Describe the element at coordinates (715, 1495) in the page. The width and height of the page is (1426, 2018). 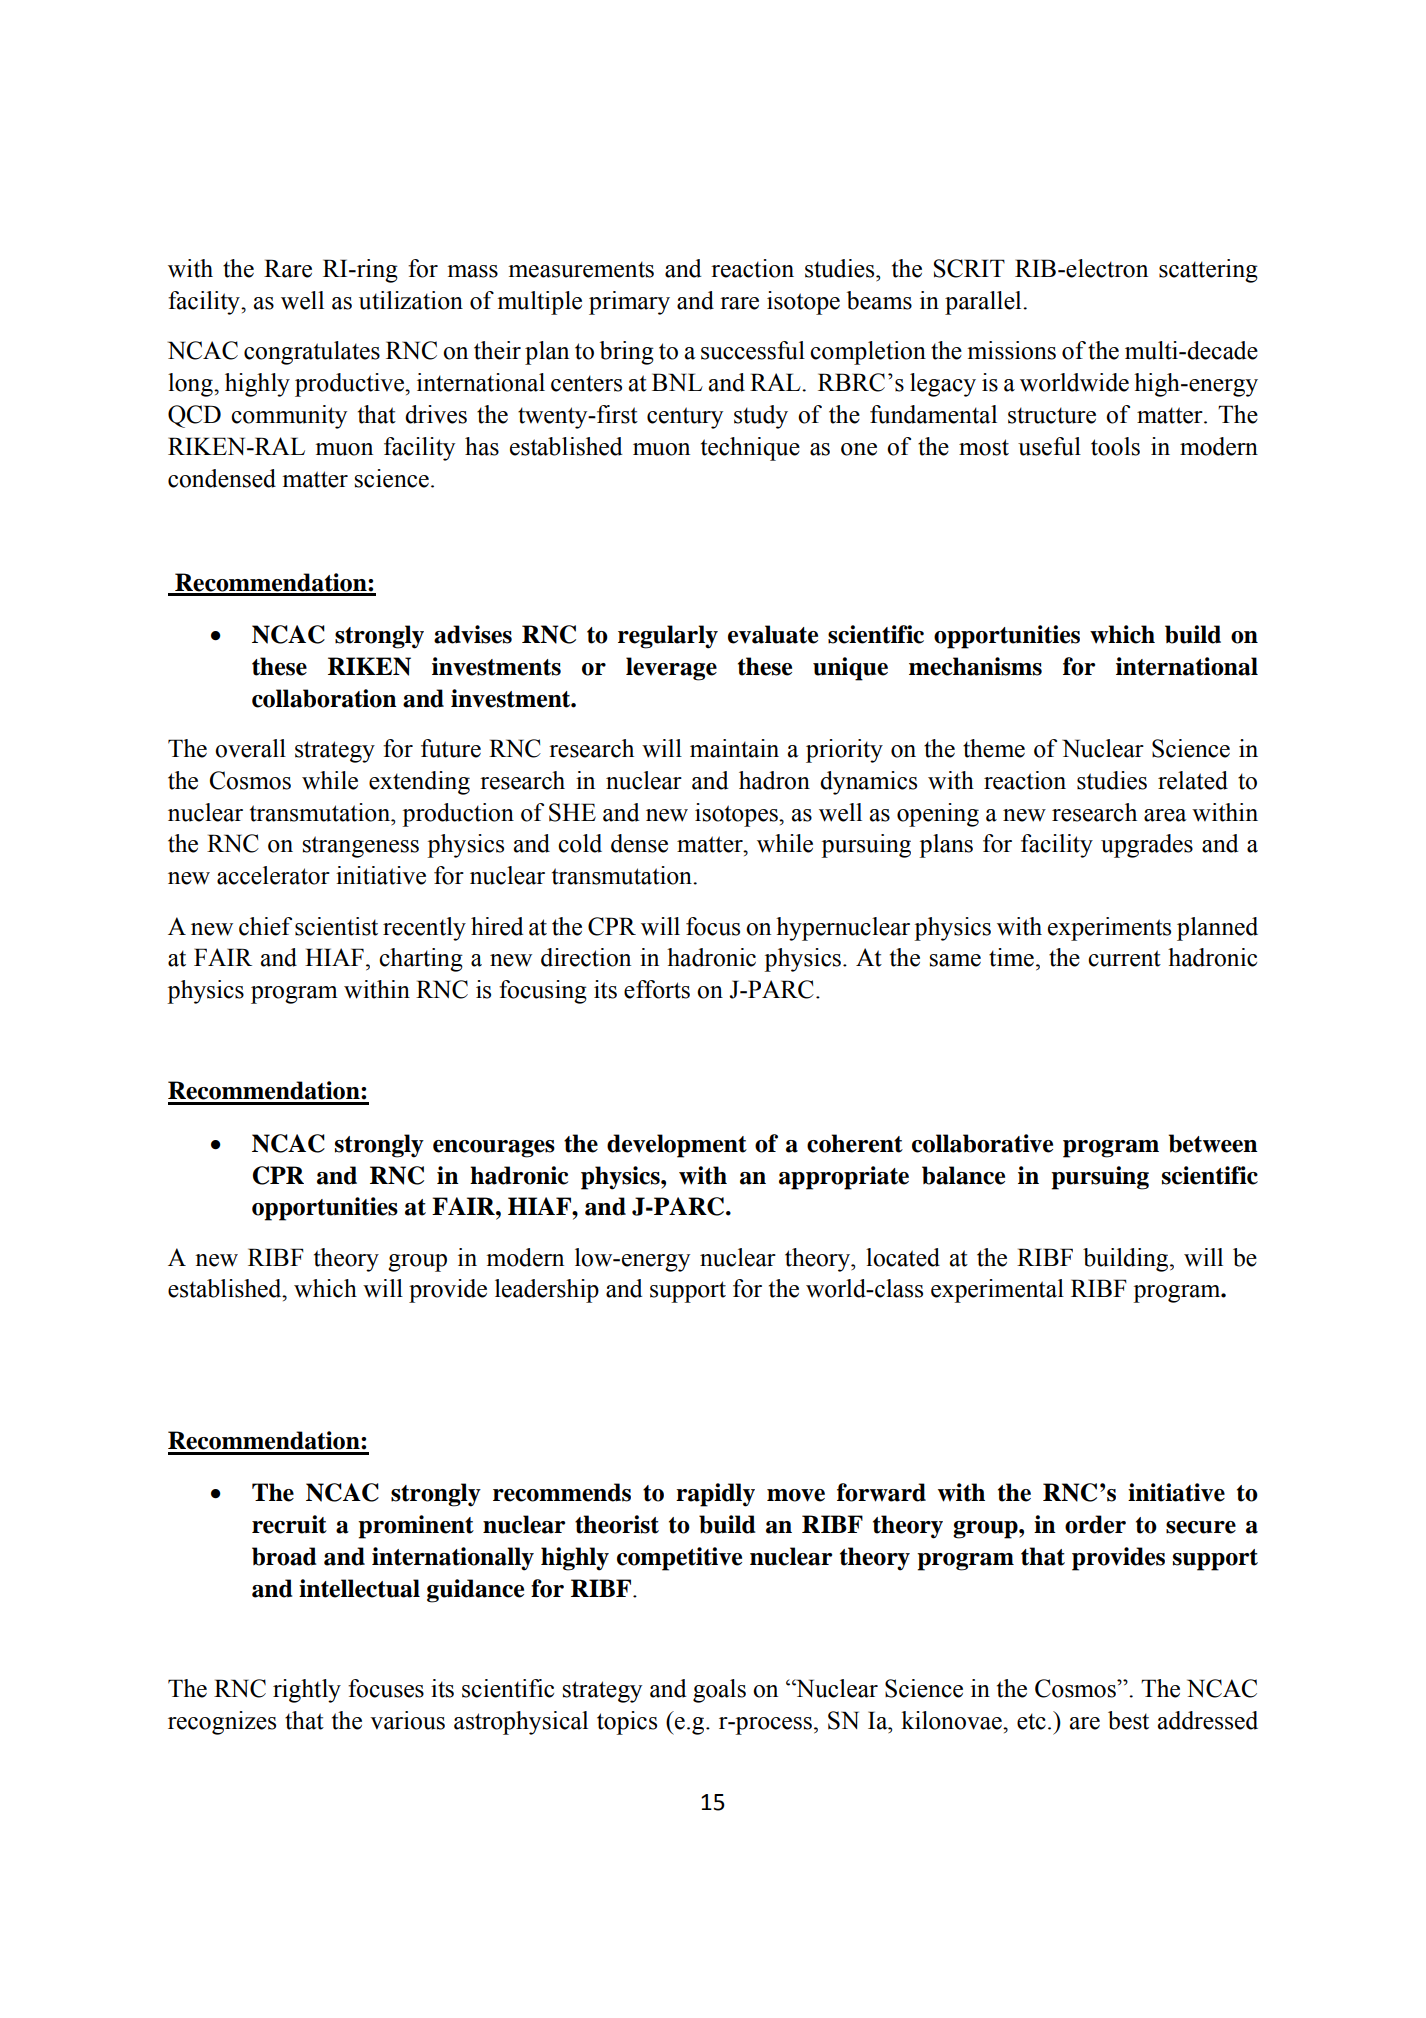
I see `rapidly` at that location.
